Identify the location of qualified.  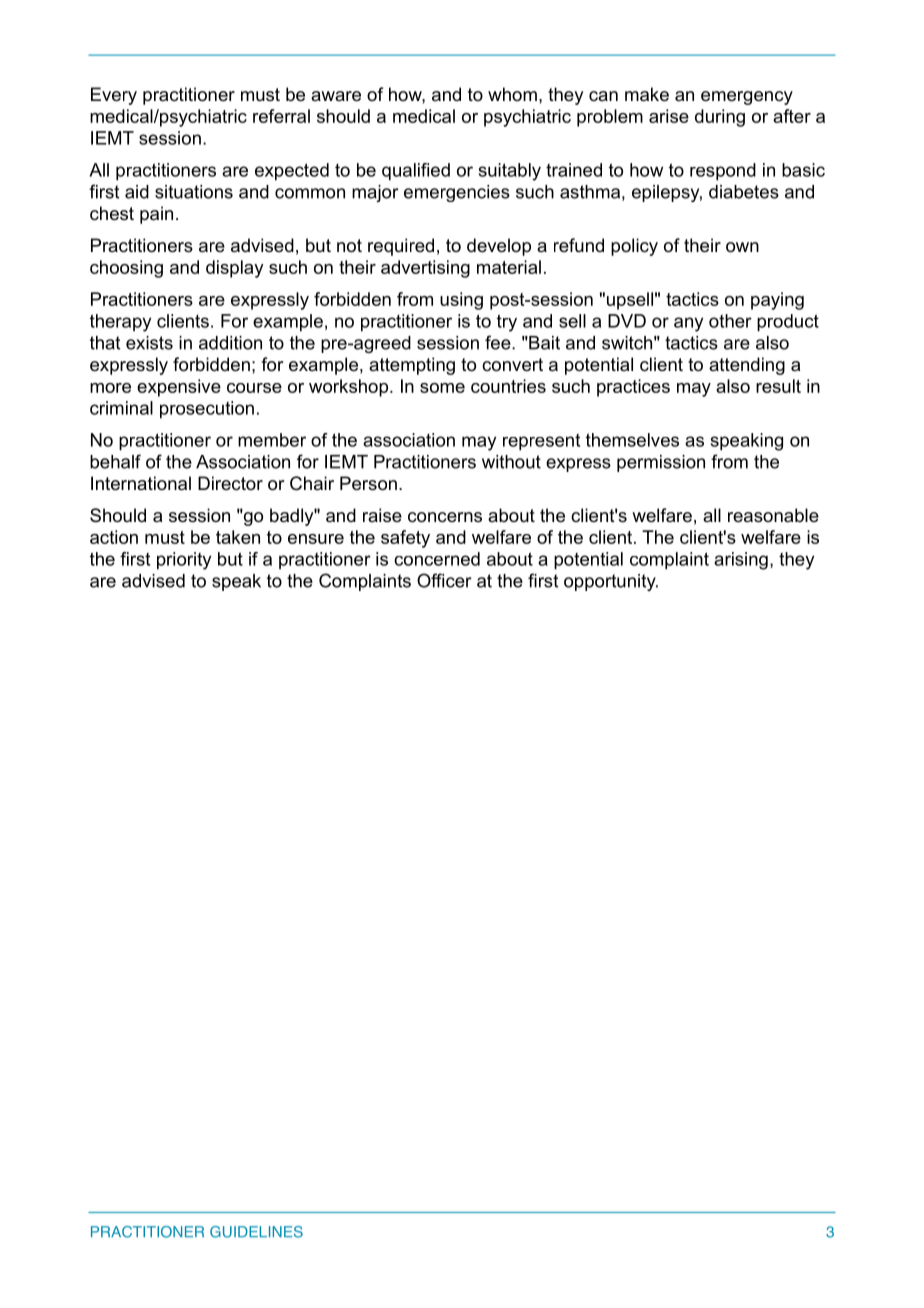
(416, 172).
